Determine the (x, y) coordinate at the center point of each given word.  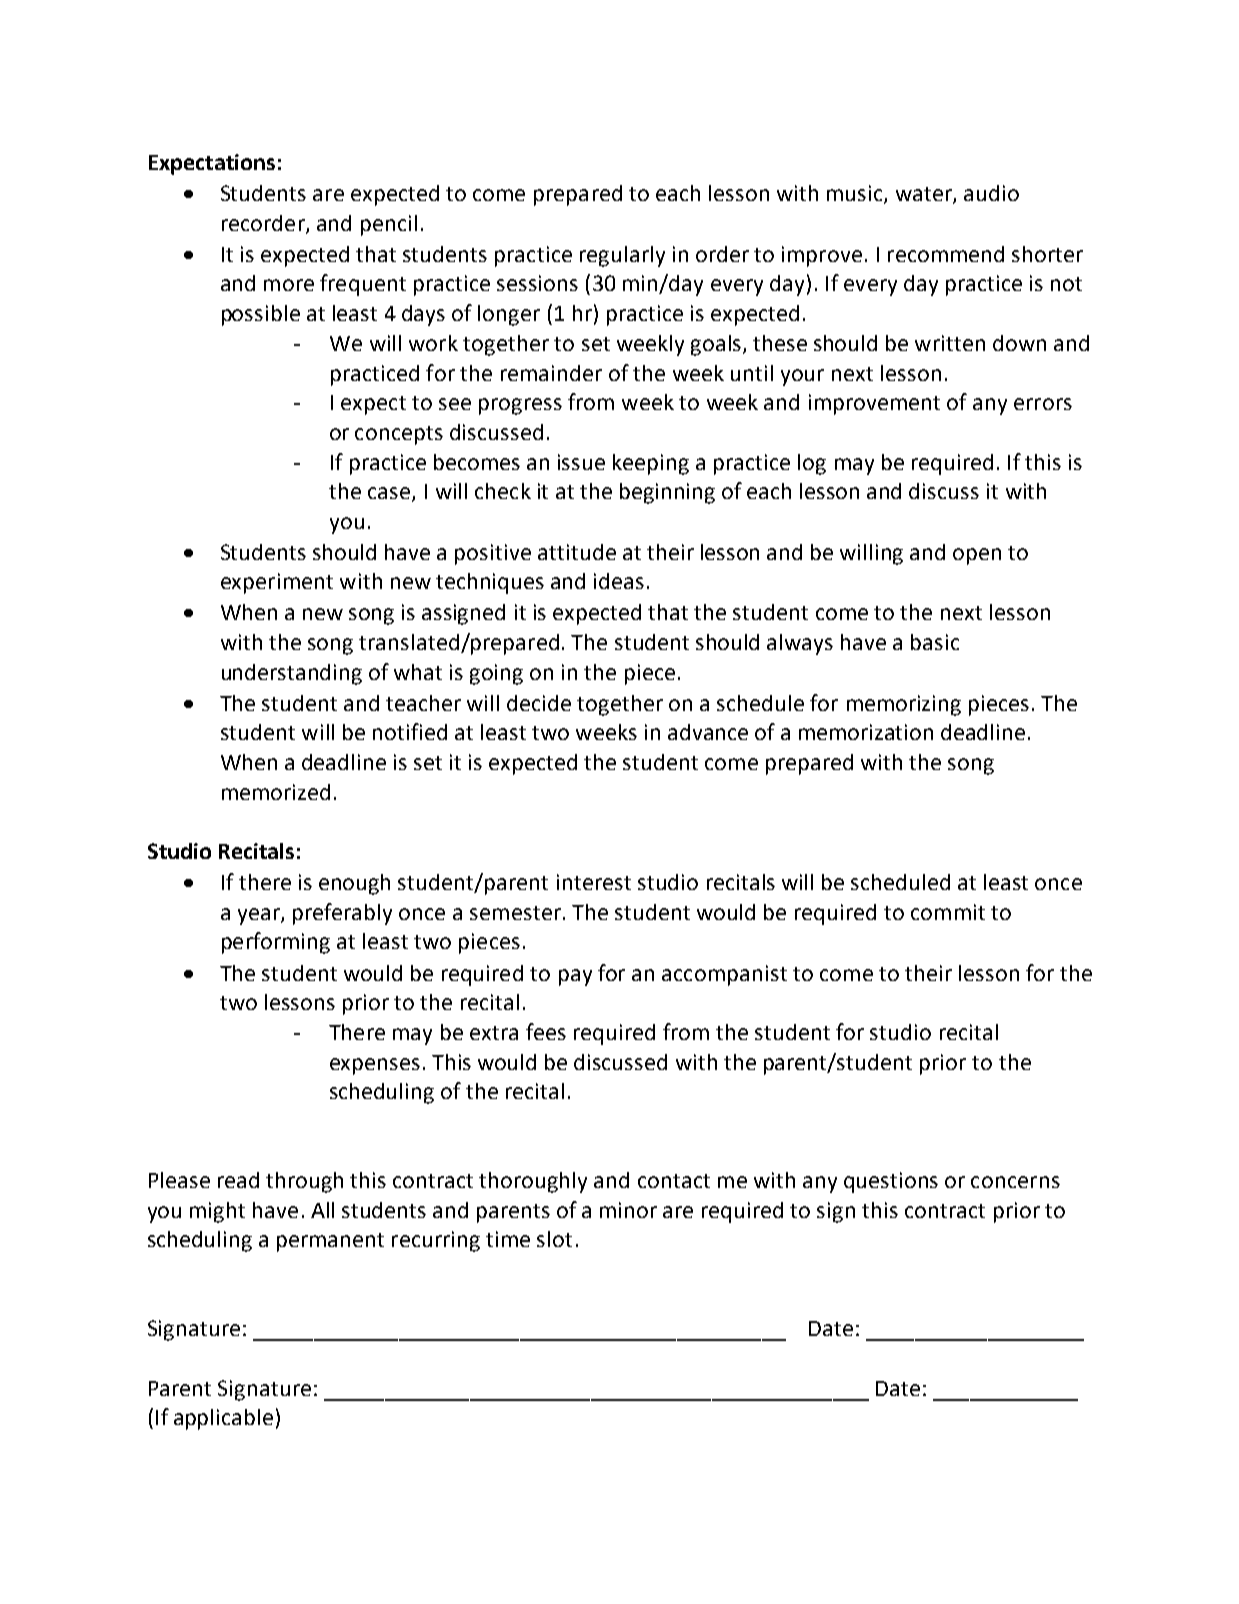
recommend (946, 254)
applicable (223, 1419)
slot (554, 1239)
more (289, 285)
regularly (622, 256)
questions (891, 1182)
